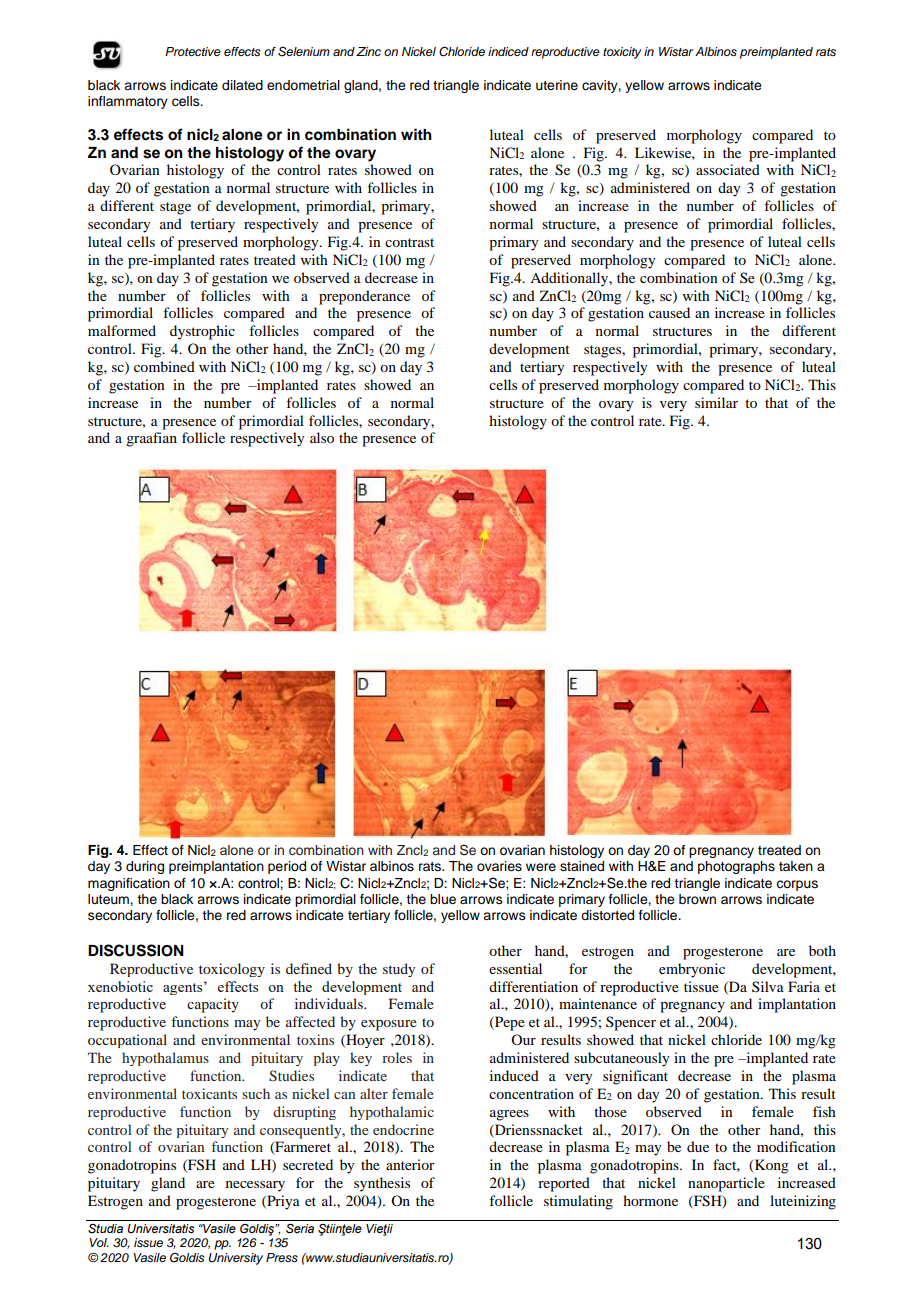 The image size is (924, 1308). Describe the element at coordinates (410, 1164) in the screenshot. I see `anterior` at that location.
